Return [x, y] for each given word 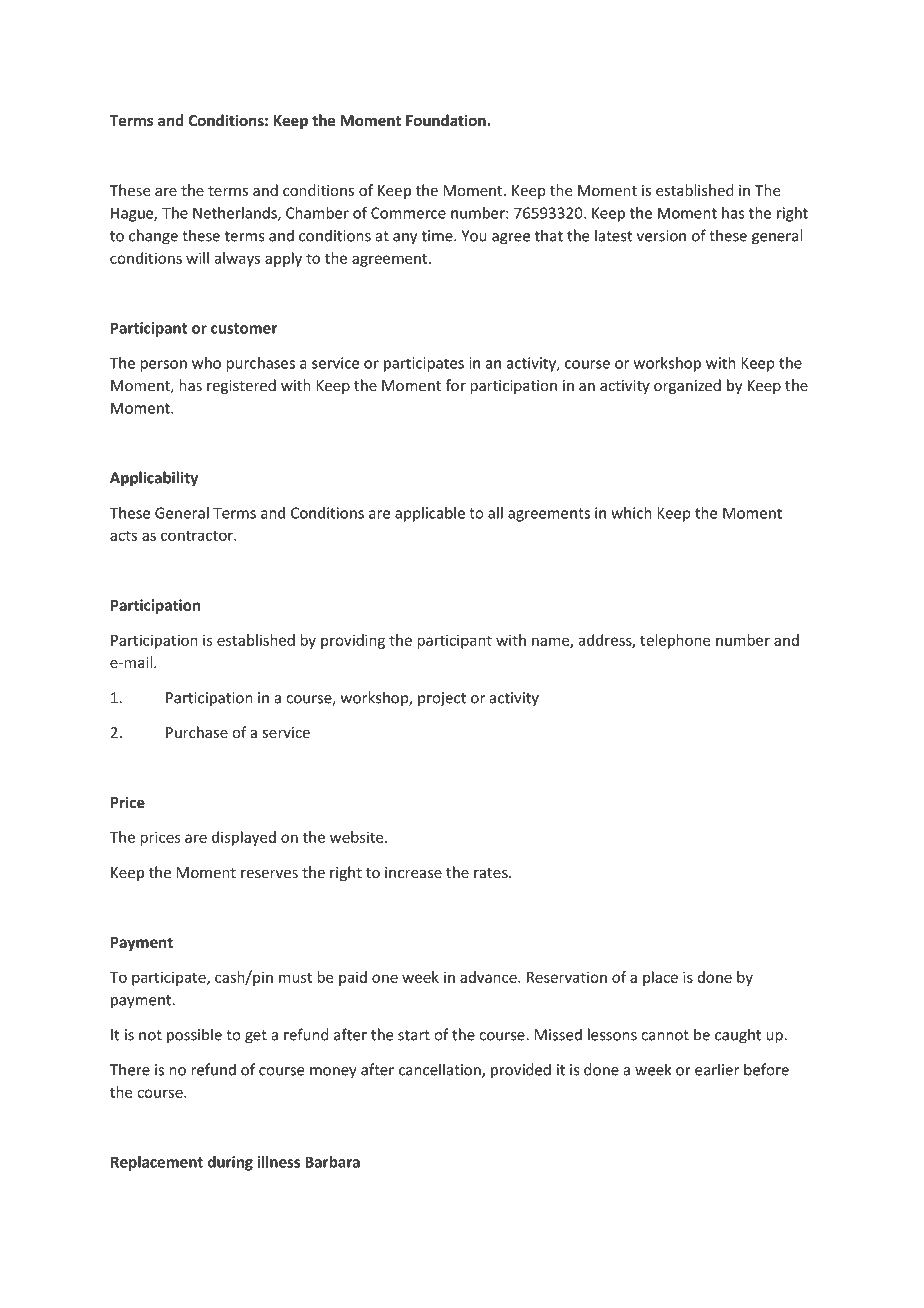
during [230, 1163]
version [661, 236]
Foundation [446, 120]
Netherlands [236, 214]
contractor [198, 535]
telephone [675, 641]
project [442, 699]
